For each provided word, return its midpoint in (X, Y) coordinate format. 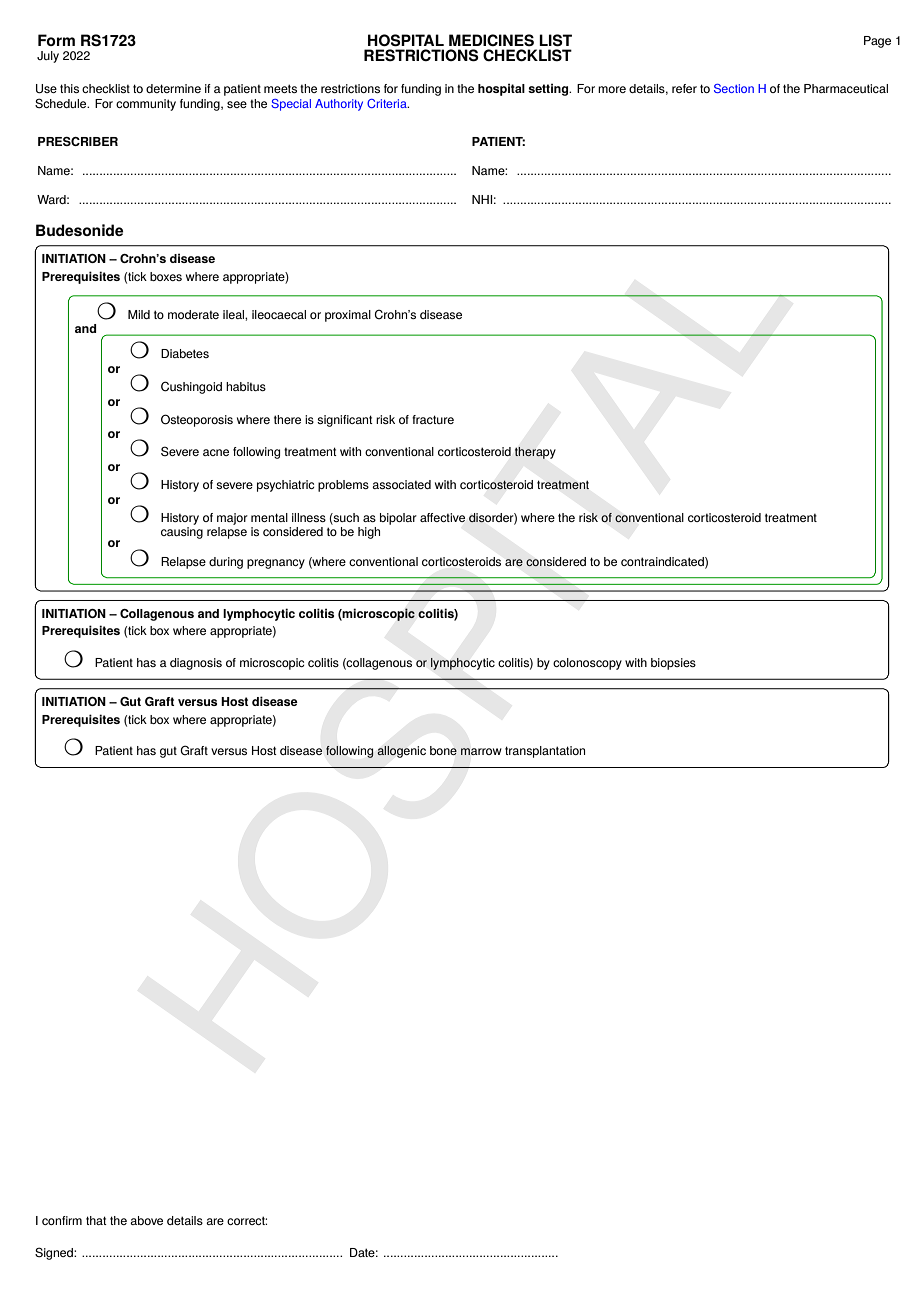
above (146, 1220)
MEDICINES (491, 40)
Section (734, 88)
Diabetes (185, 353)
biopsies (673, 664)
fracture (433, 419)
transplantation (545, 752)
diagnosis (196, 664)
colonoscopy (587, 664)
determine (173, 88)
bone (443, 750)
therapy (535, 453)
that (96, 1220)
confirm (62, 1220)
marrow (481, 751)
